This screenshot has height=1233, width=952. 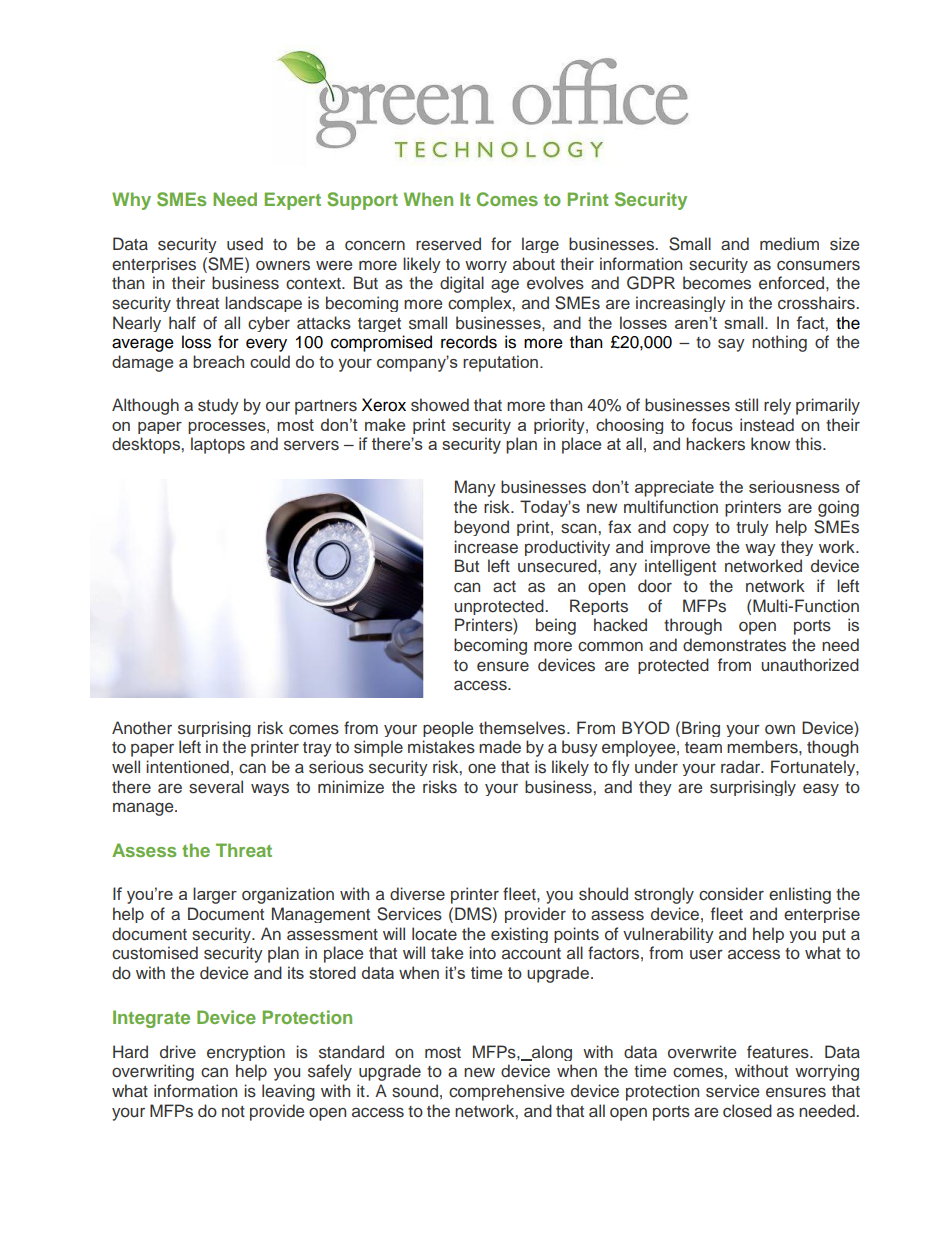 What do you see at coordinates (246, 1053) in the screenshot?
I see `encryption` at bounding box center [246, 1053].
